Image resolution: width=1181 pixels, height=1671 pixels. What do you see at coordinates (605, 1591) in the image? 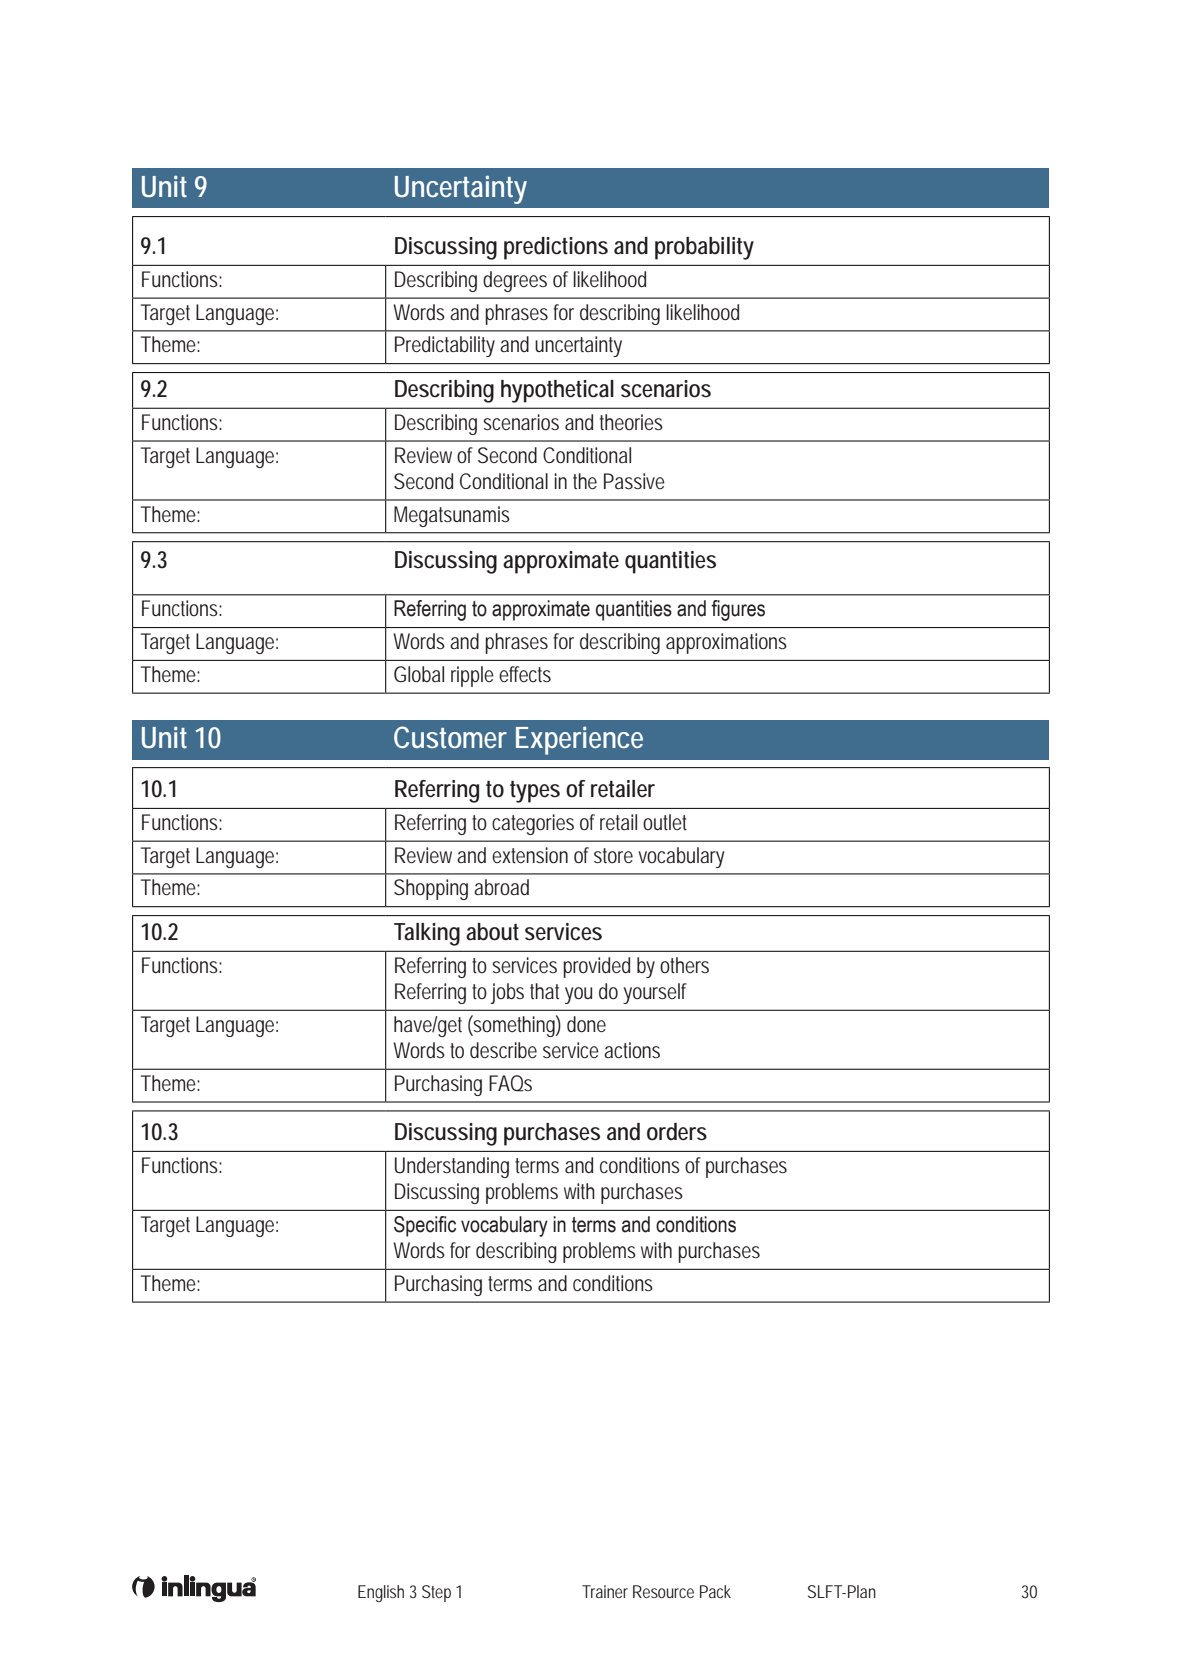
I see `Trainer` at bounding box center [605, 1591].
